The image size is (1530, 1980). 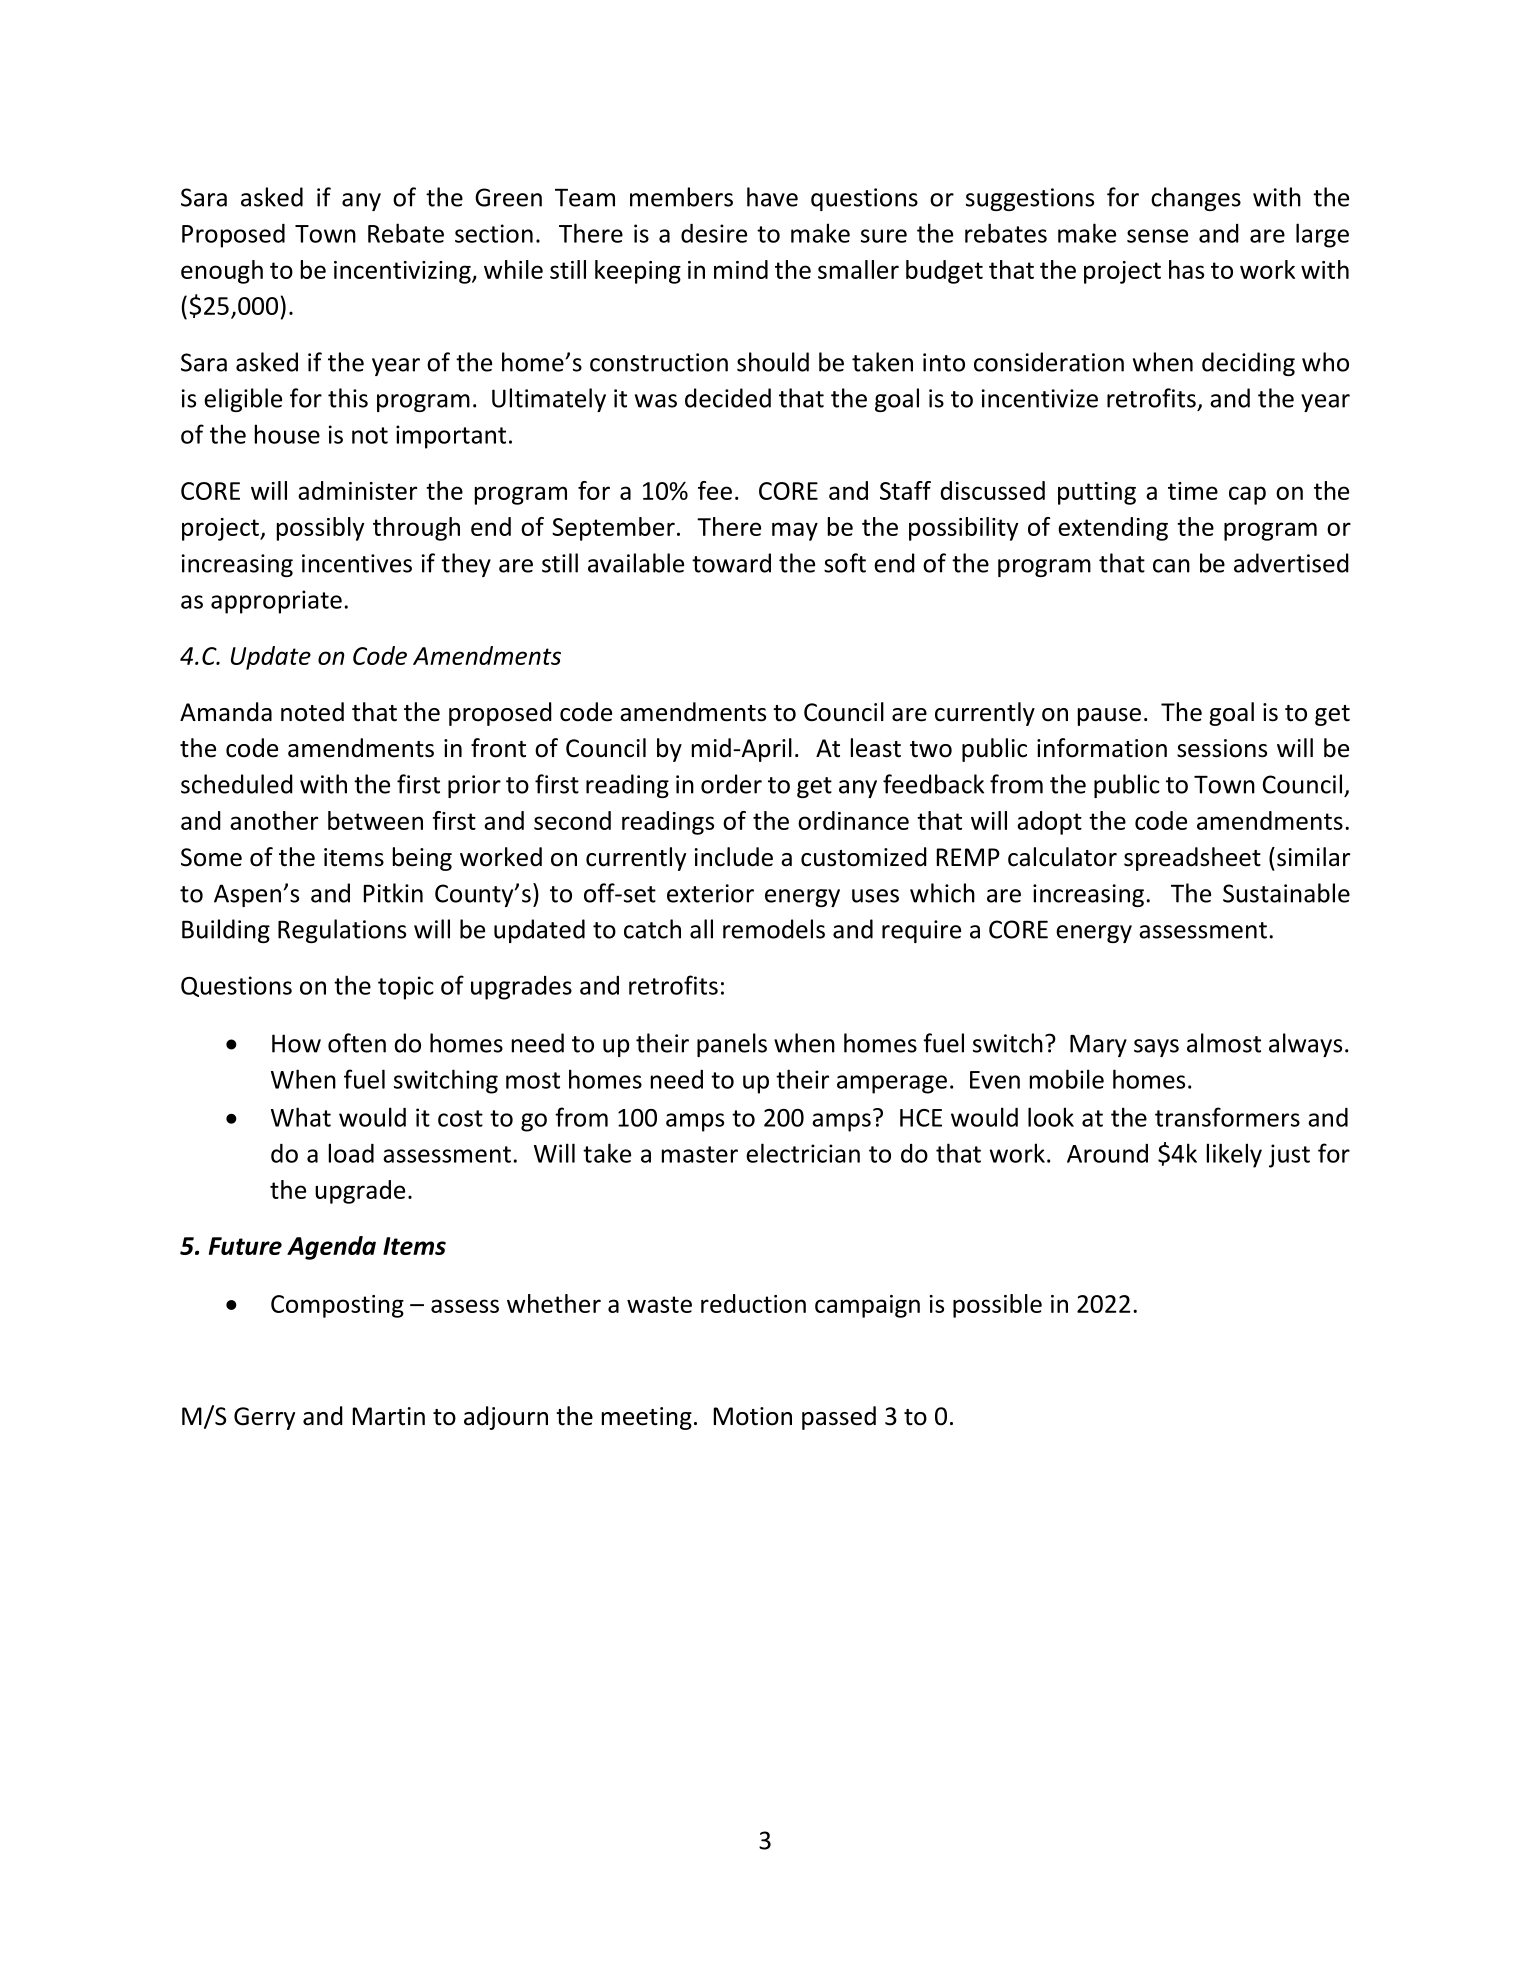 I want to click on says, so click(x=1156, y=1048).
